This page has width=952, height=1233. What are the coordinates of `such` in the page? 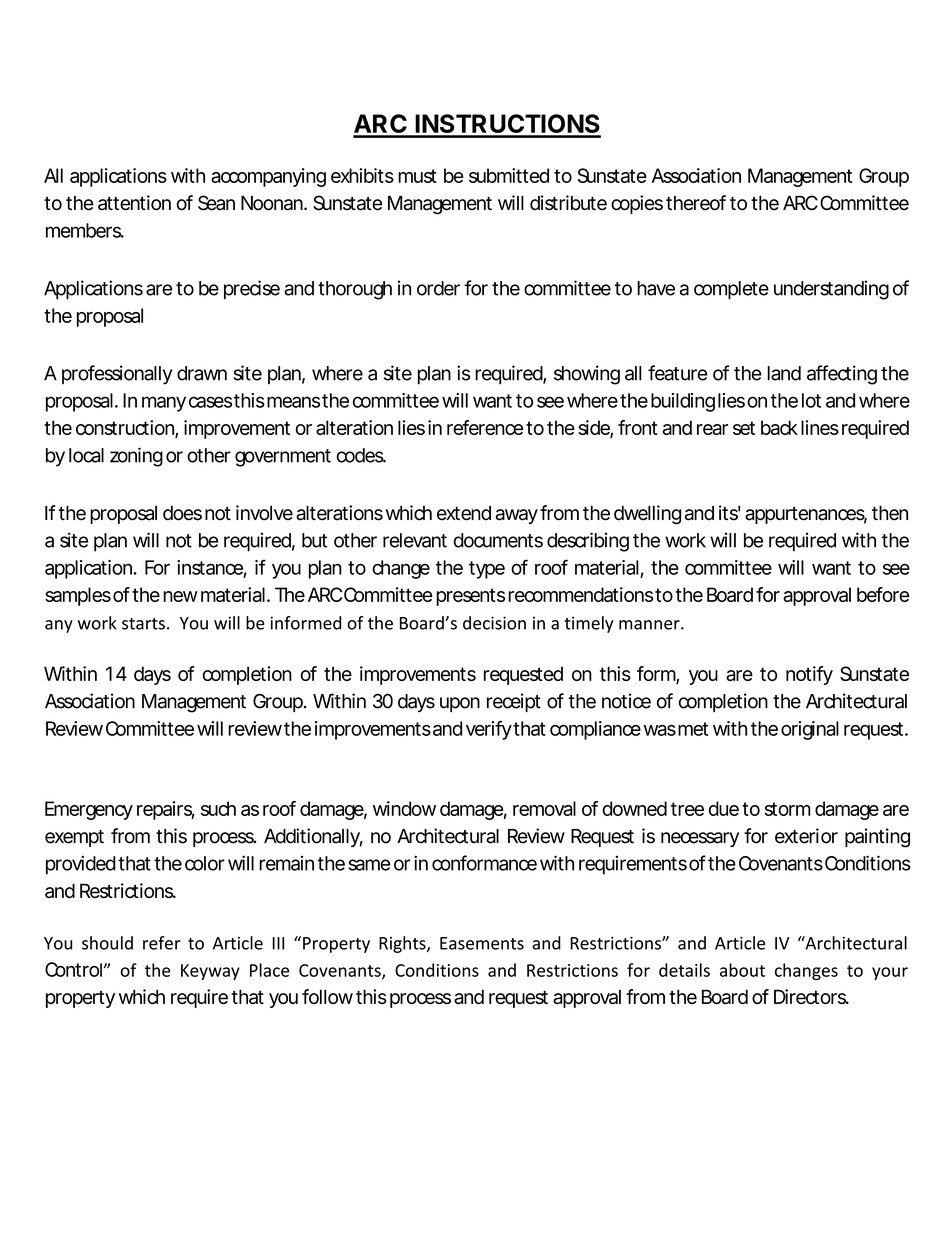 It's located at (218, 808).
